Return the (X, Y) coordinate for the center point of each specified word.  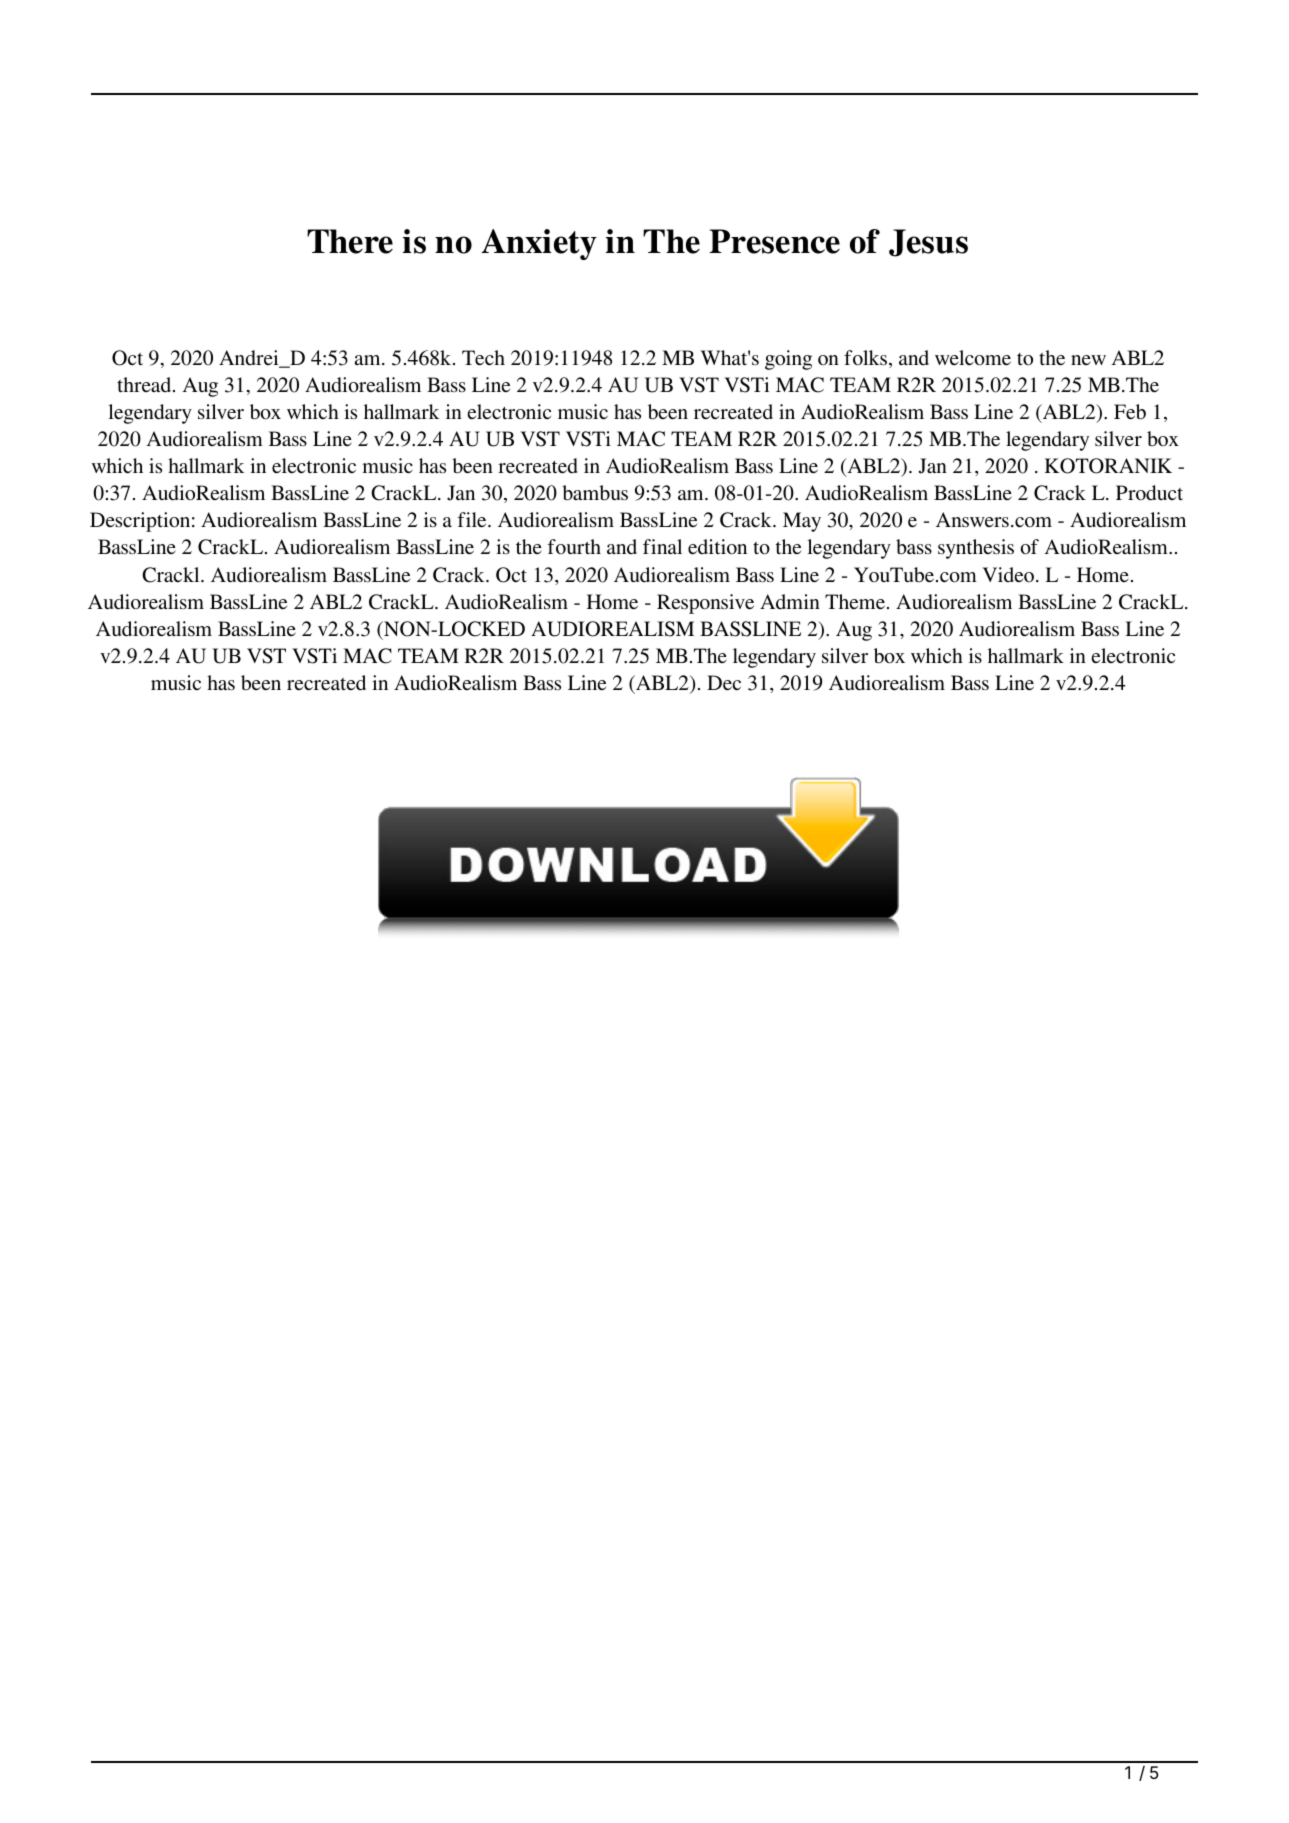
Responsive (705, 604)
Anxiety (539, 244)
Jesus (928, 243)
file (473, 519)
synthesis (976, 549)
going (788, 360)
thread (145, 384)
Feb (1130, 412)
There (350, 241)
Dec (724, 682)
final (662, 546)
